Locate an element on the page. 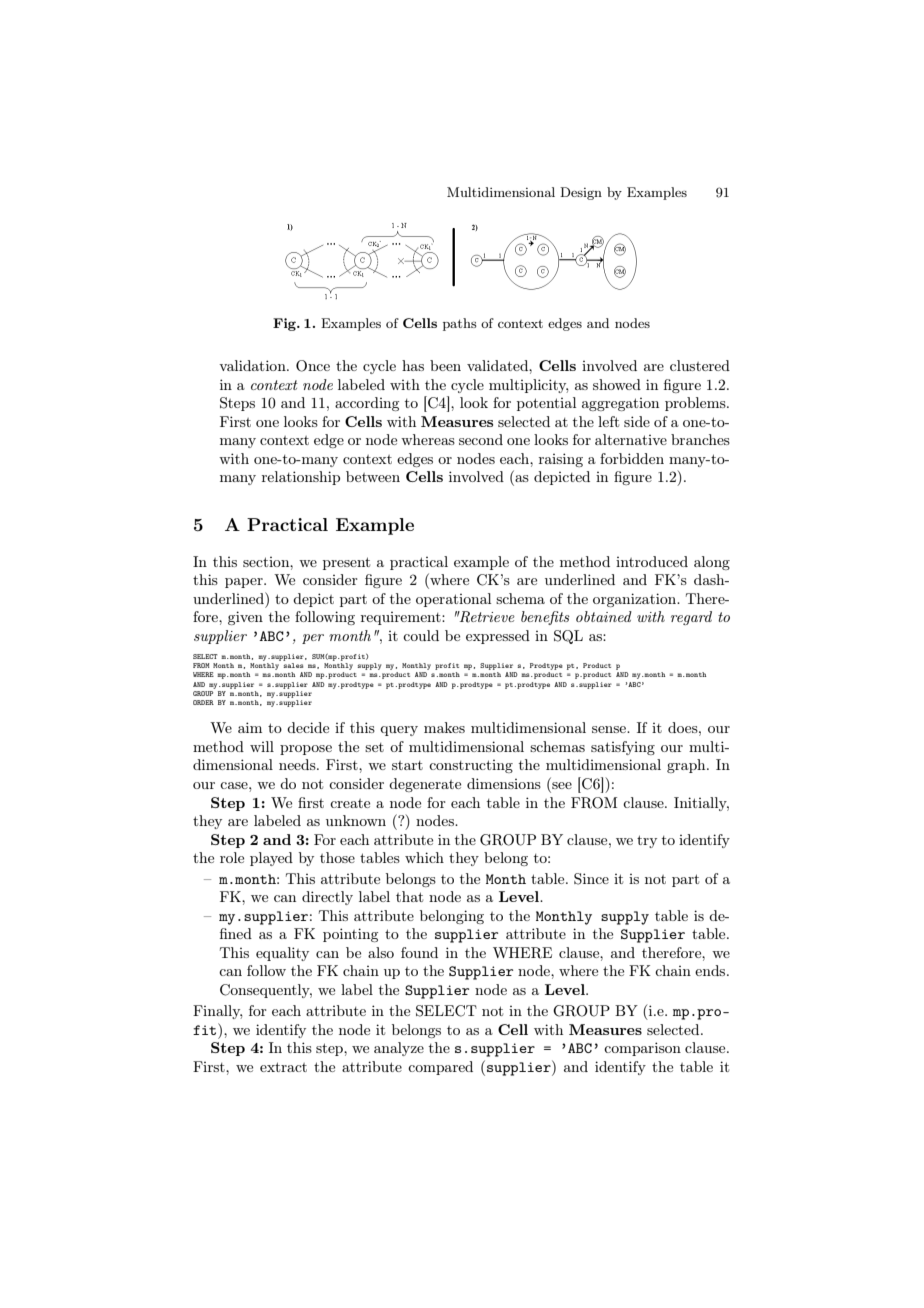 The height and width of the page is (1308, 924). sales is located at coordinates (293, 665).
